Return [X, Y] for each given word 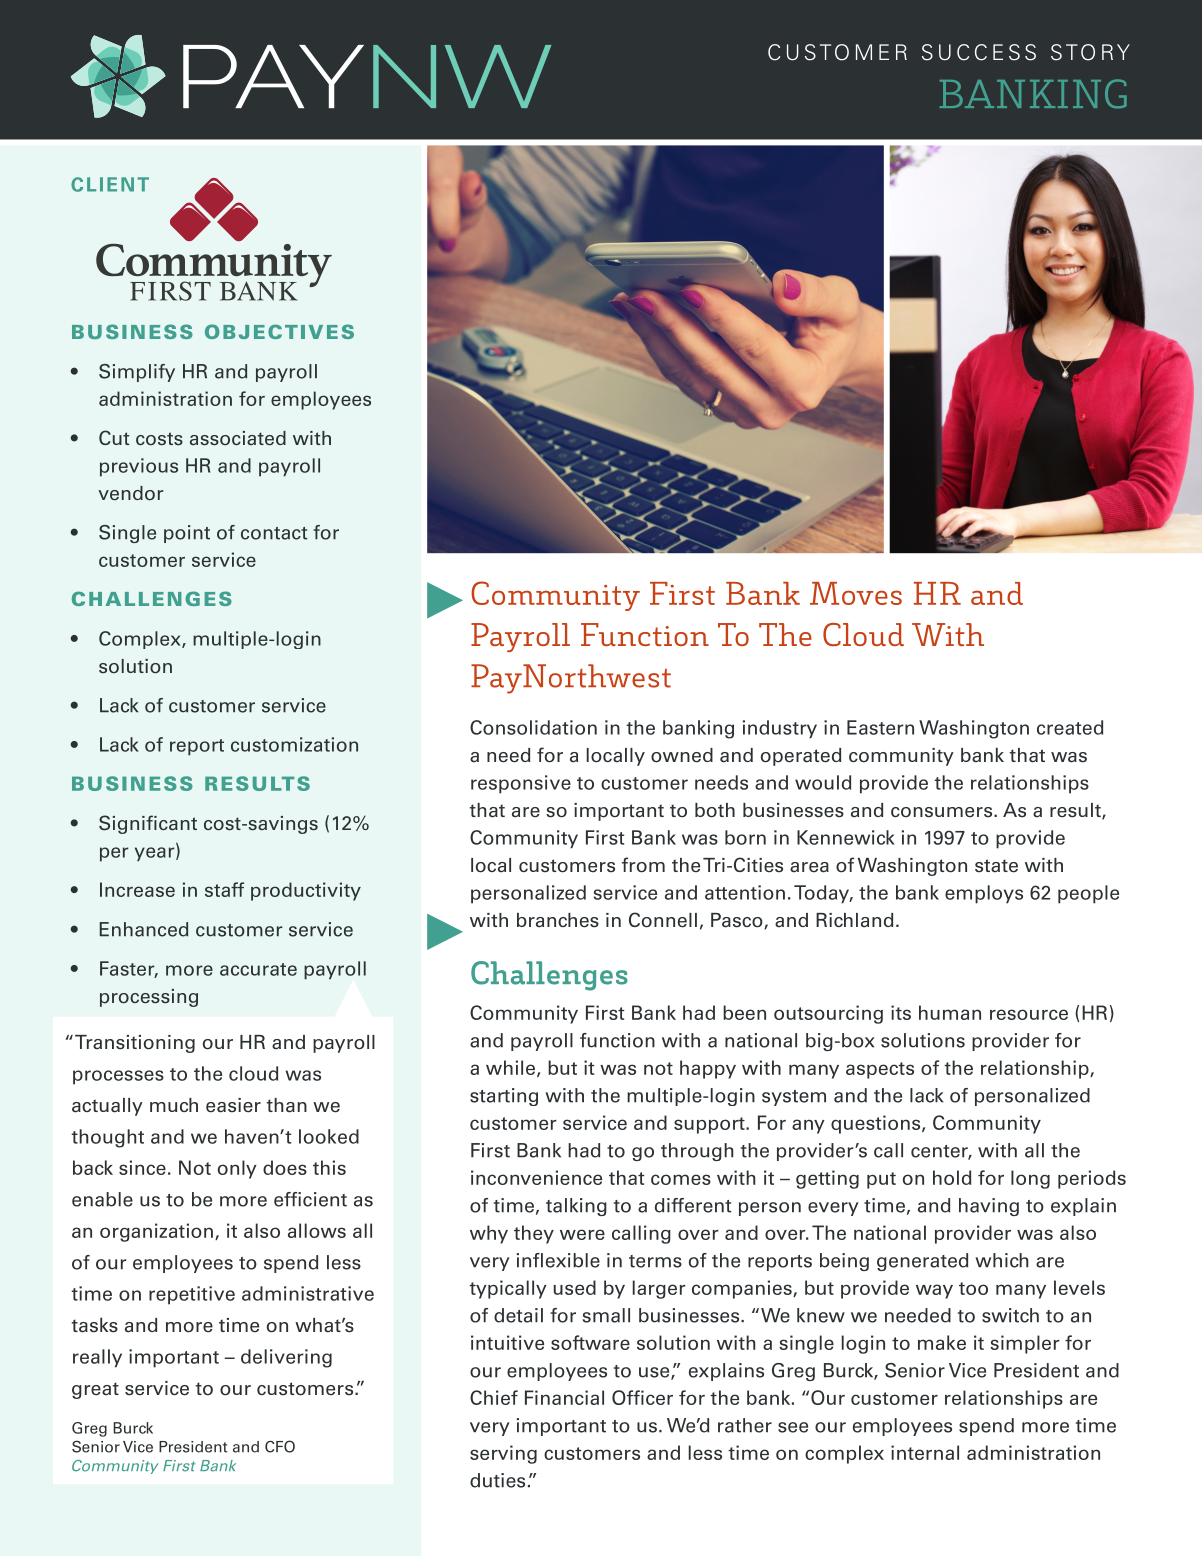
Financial [564, 1397]
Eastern [880, 727]
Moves [856, 593]
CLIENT [110, 184]
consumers [943, 812]
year [156, 854]
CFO [280, 1446]
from [643, 865]
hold [952, 1177]
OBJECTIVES [279, 331]
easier [233, 1105]
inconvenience [536, 1177]
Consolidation [533, 727]
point [187, 534]
